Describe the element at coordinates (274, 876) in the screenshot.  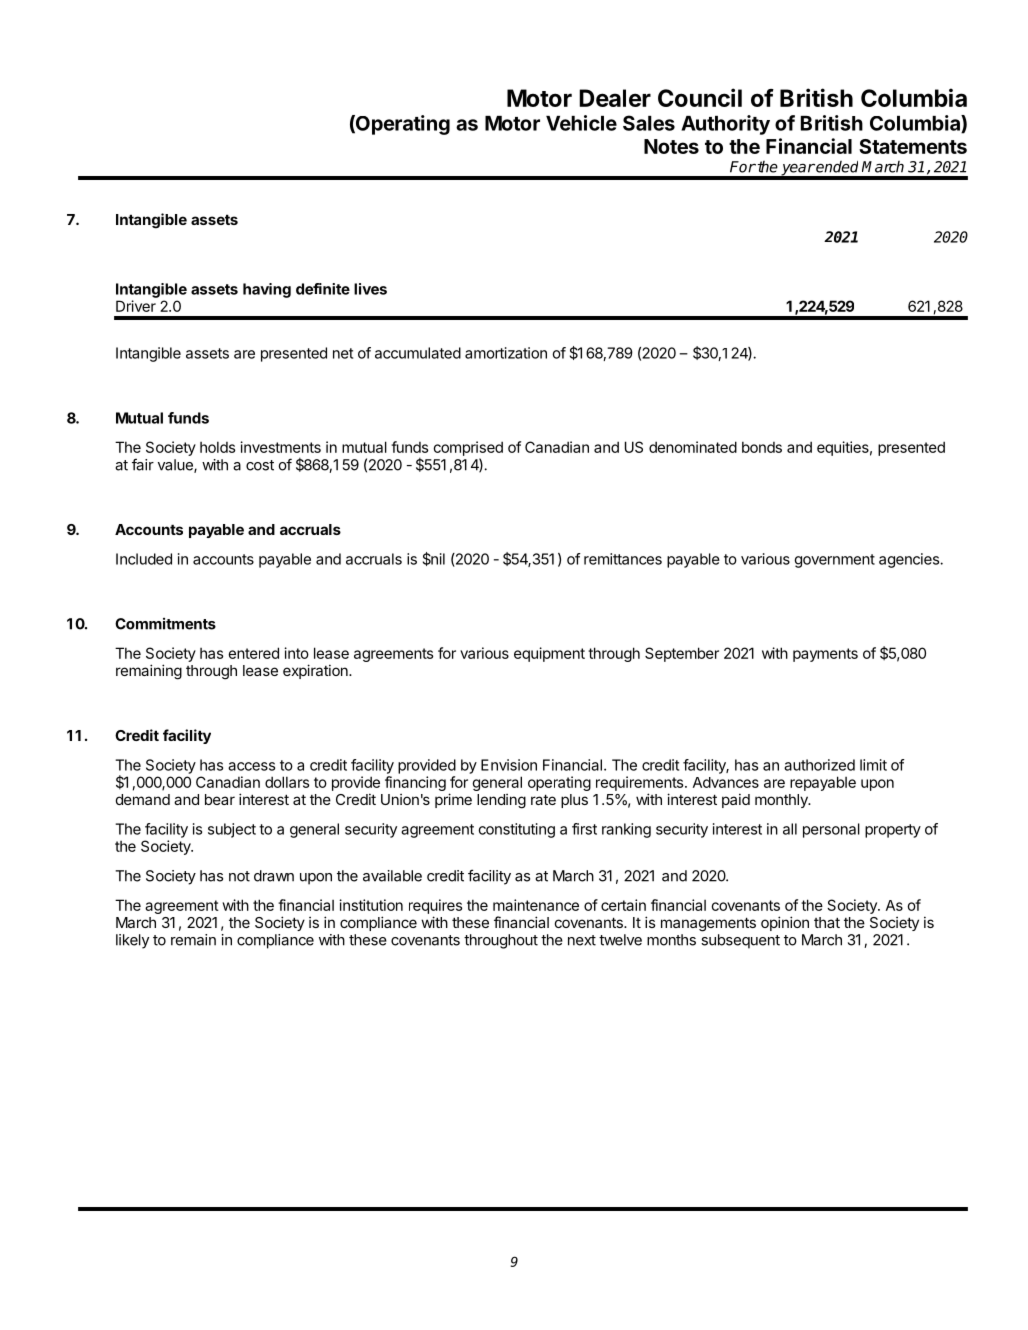
I see `drawn` at that location.
